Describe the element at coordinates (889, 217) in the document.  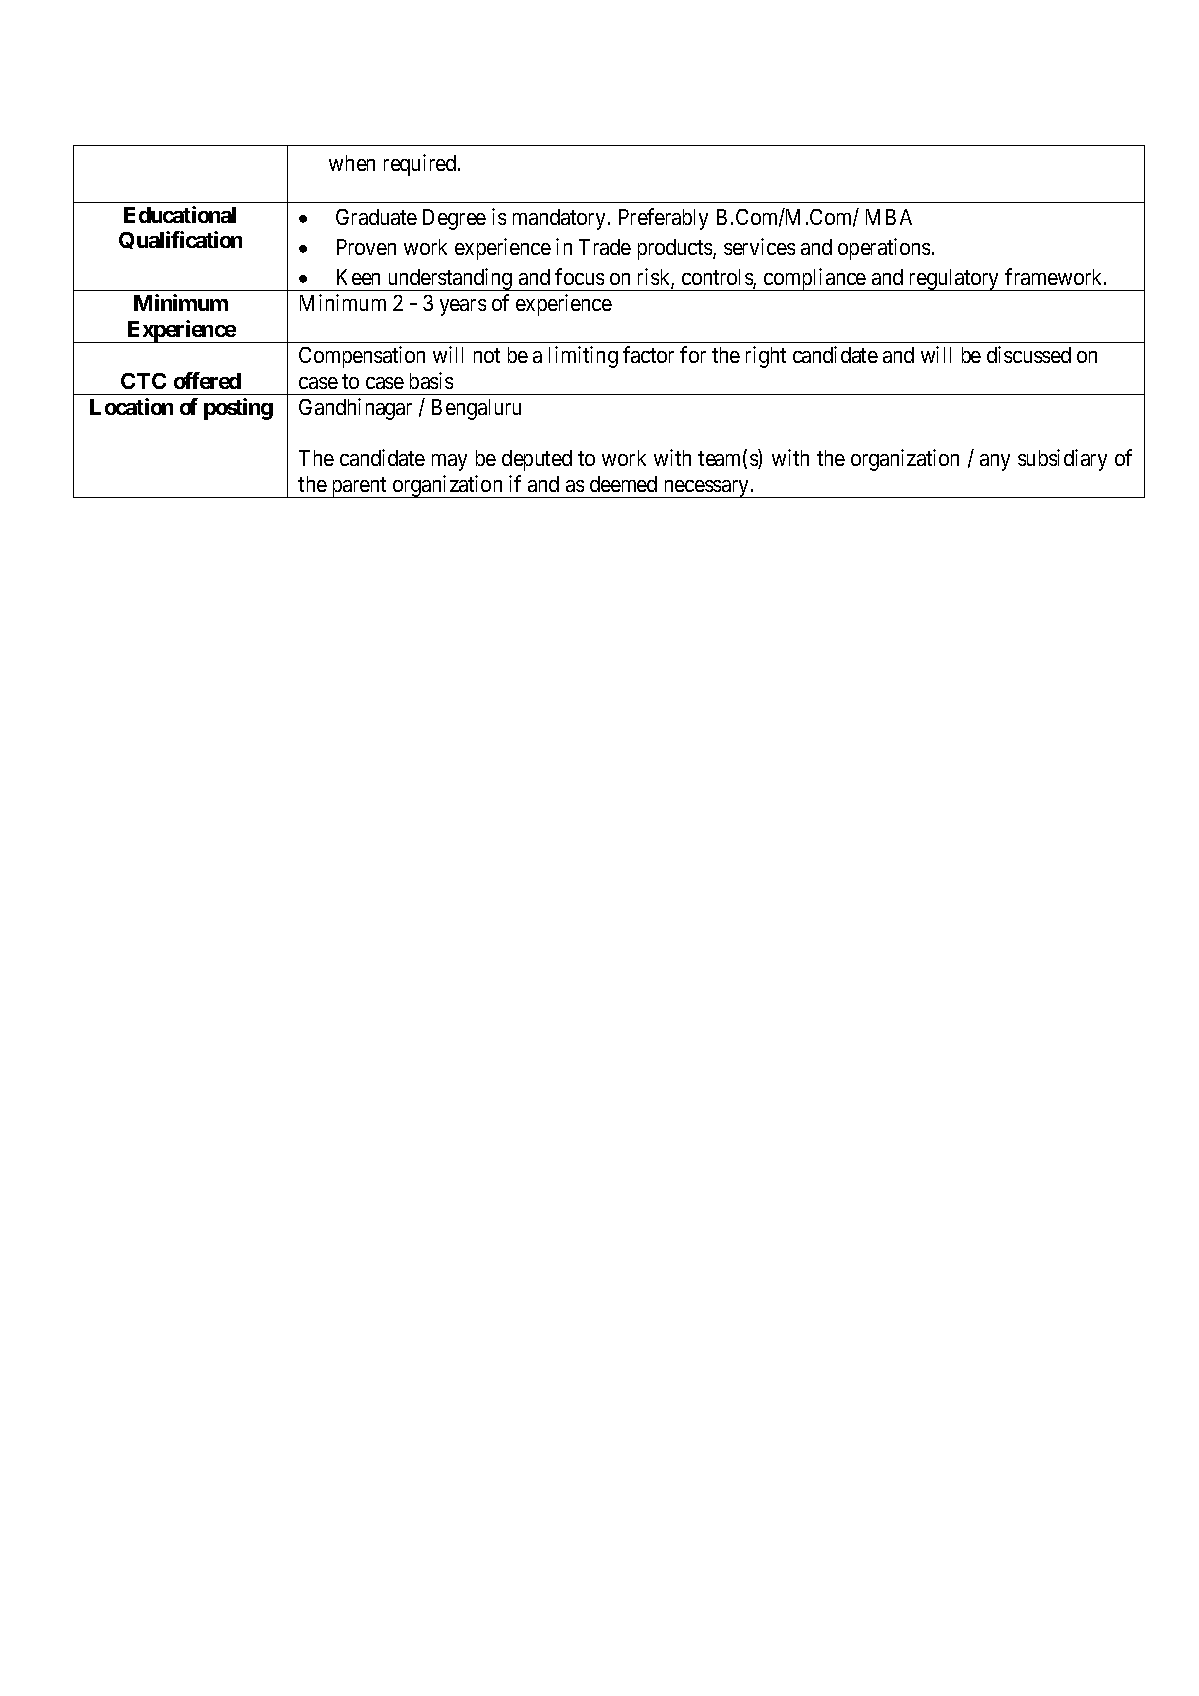
I see `MBA` at that location.
